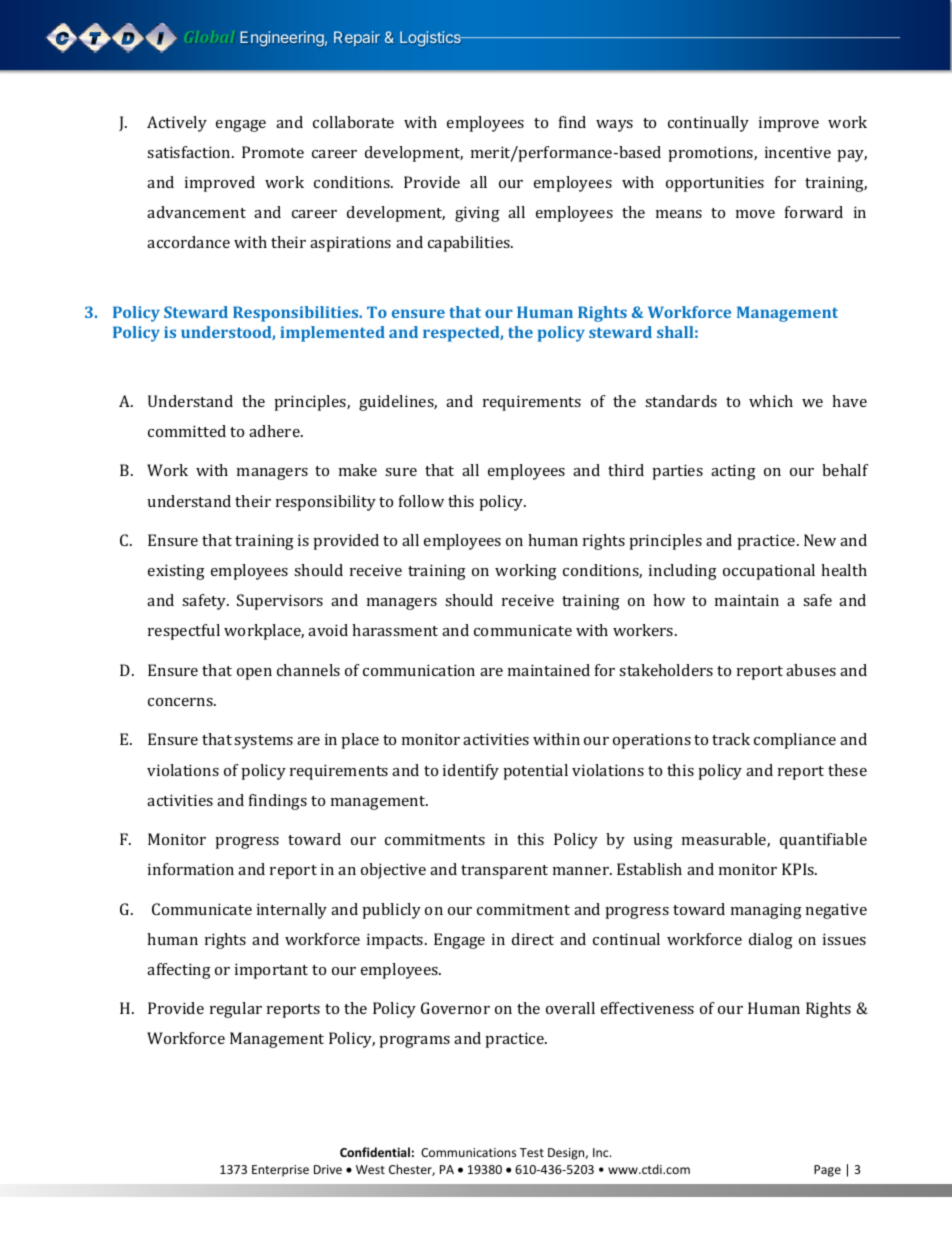 The height and width of the image is (1233, 952). I want to click on Supervisors, so click(280, 602).
